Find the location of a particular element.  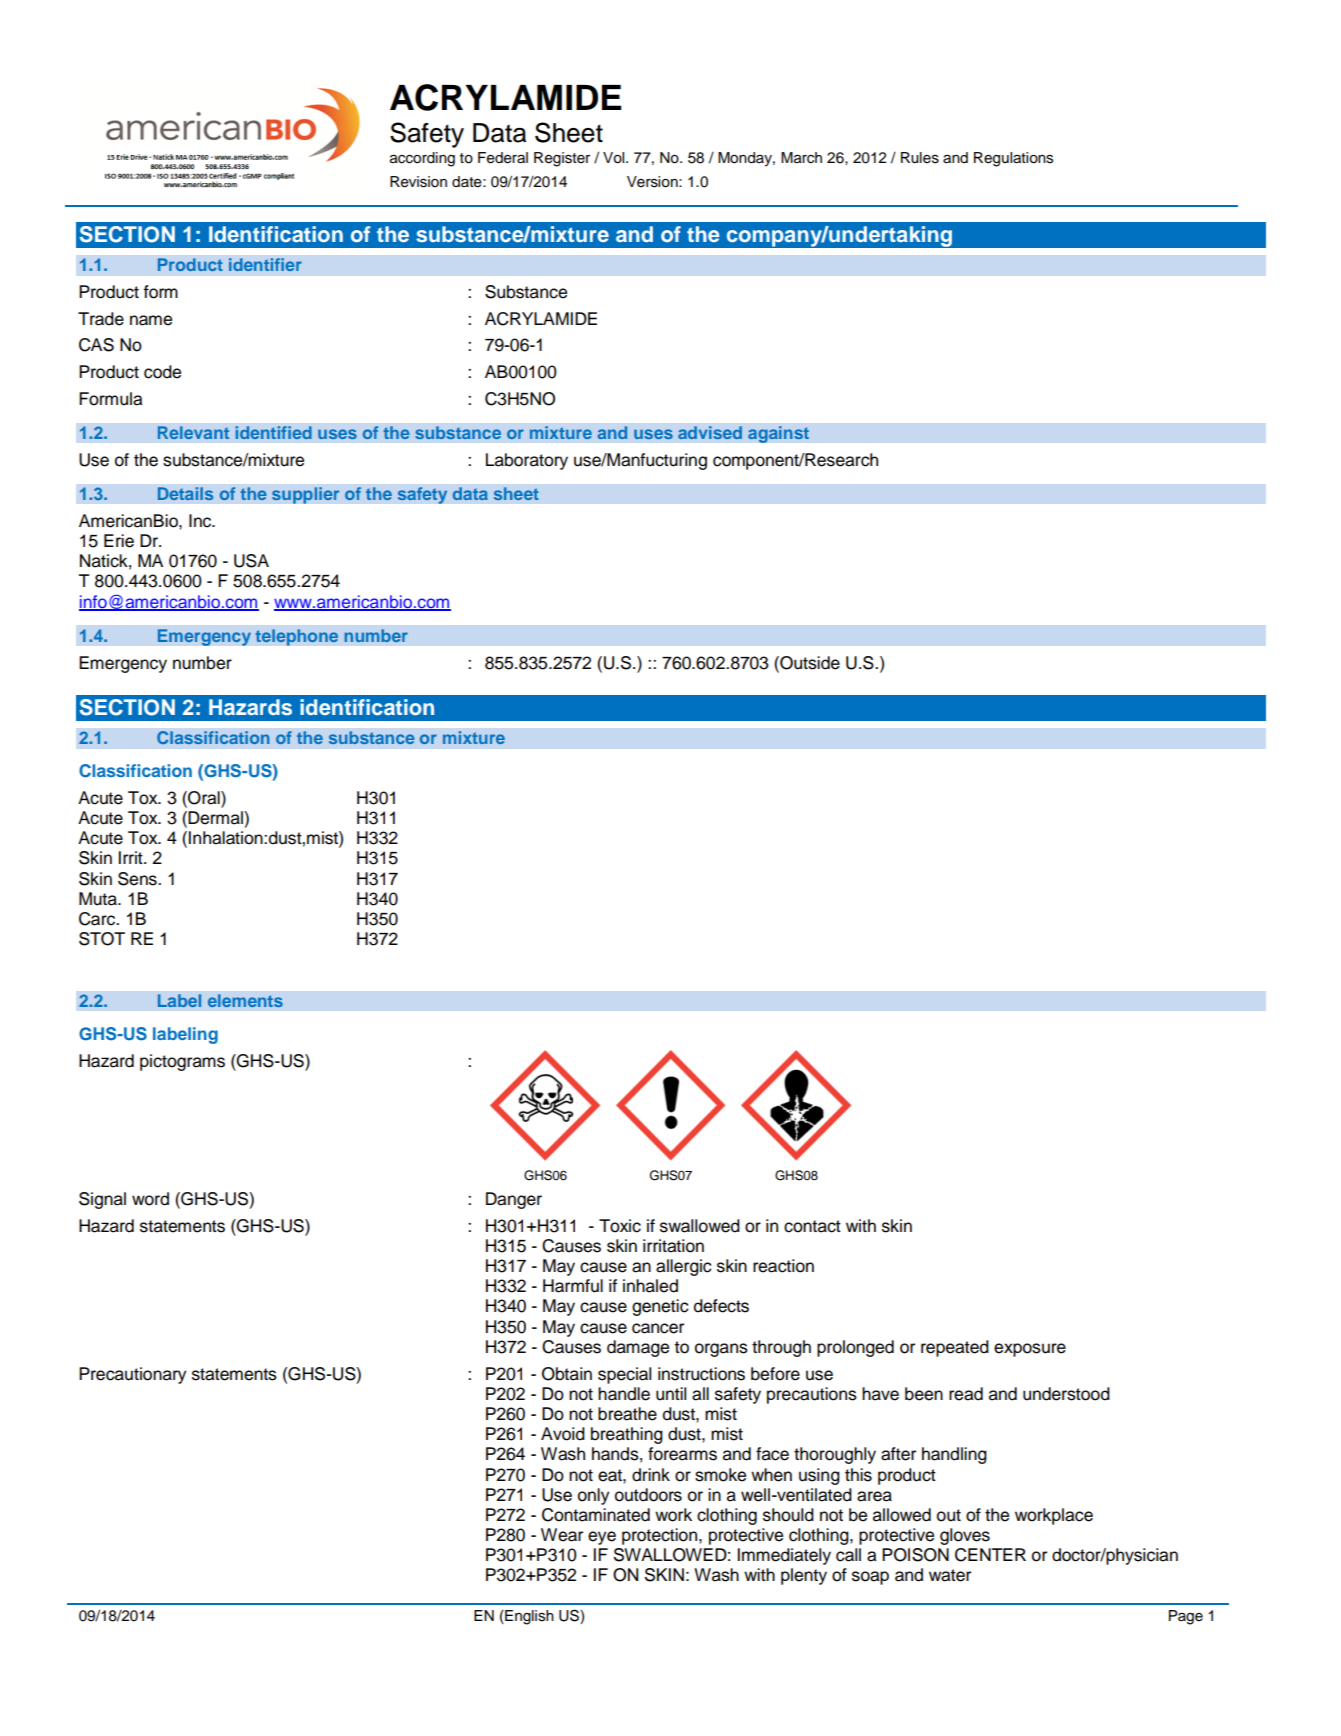

against is located at coordinates (778, 434).
